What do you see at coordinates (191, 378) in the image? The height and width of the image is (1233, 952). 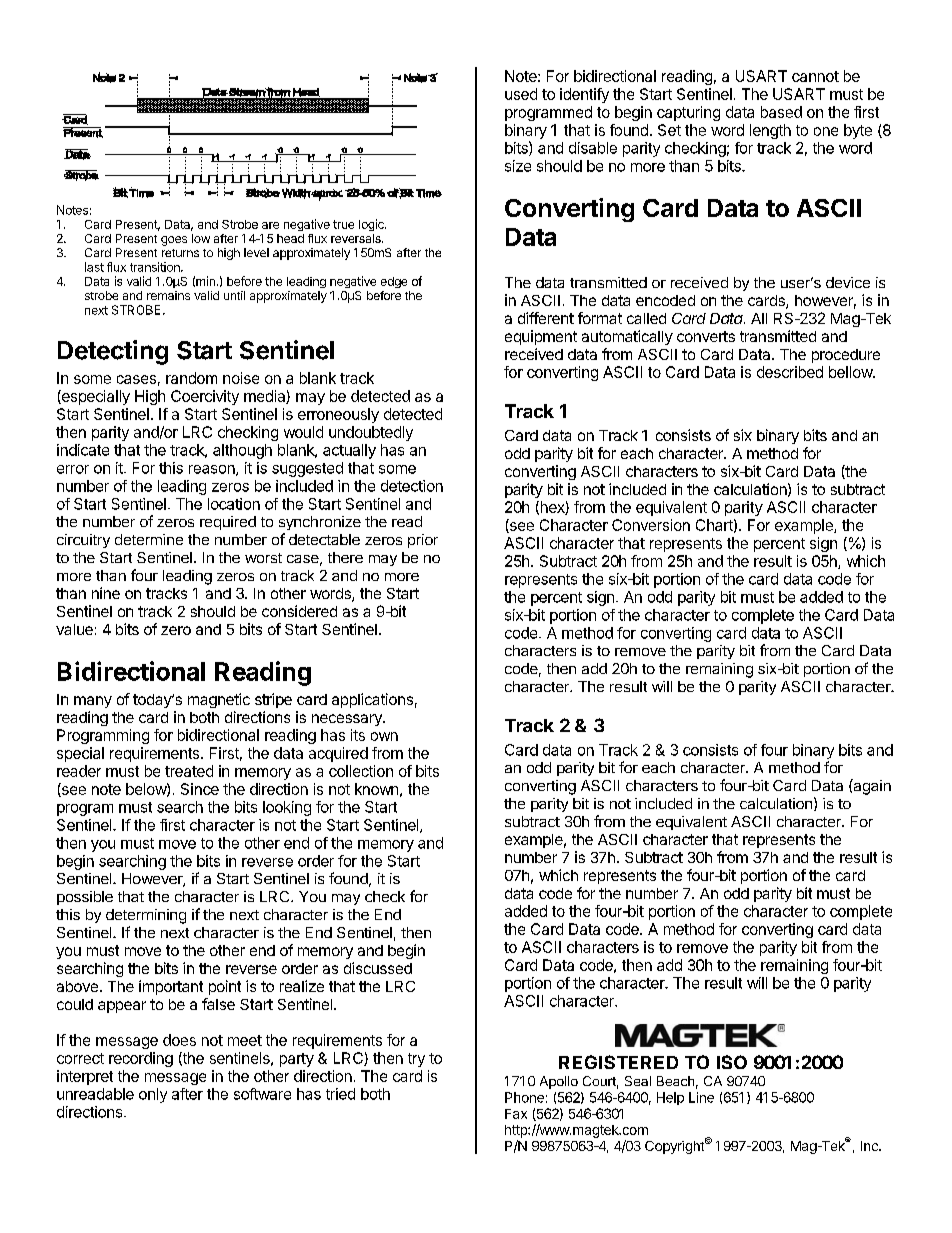 I see `random` at bounding box center [191, 378].
